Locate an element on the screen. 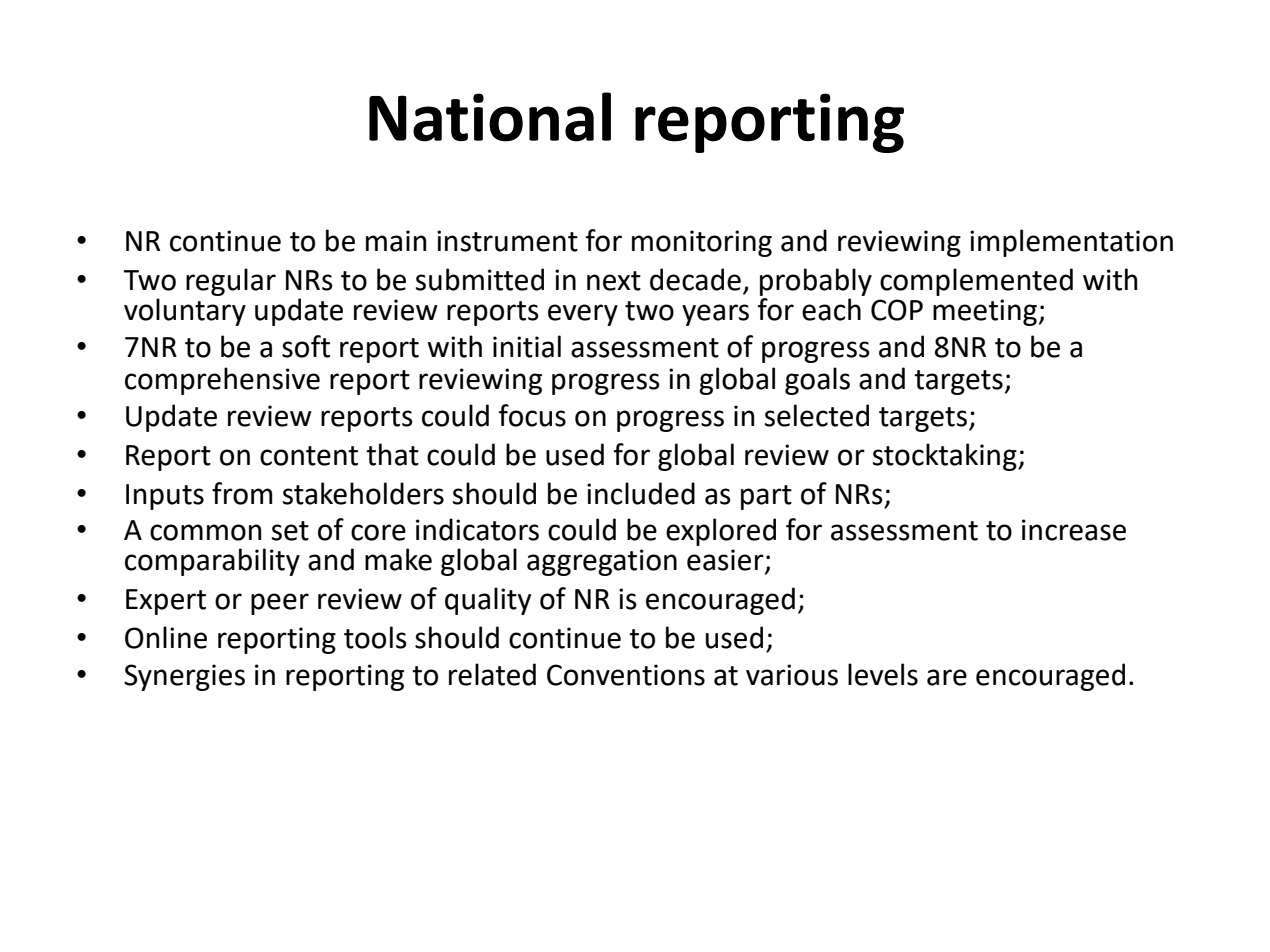 The height and width of the screenshot is (952, 1270). National is located at coordinates (490, 117).
